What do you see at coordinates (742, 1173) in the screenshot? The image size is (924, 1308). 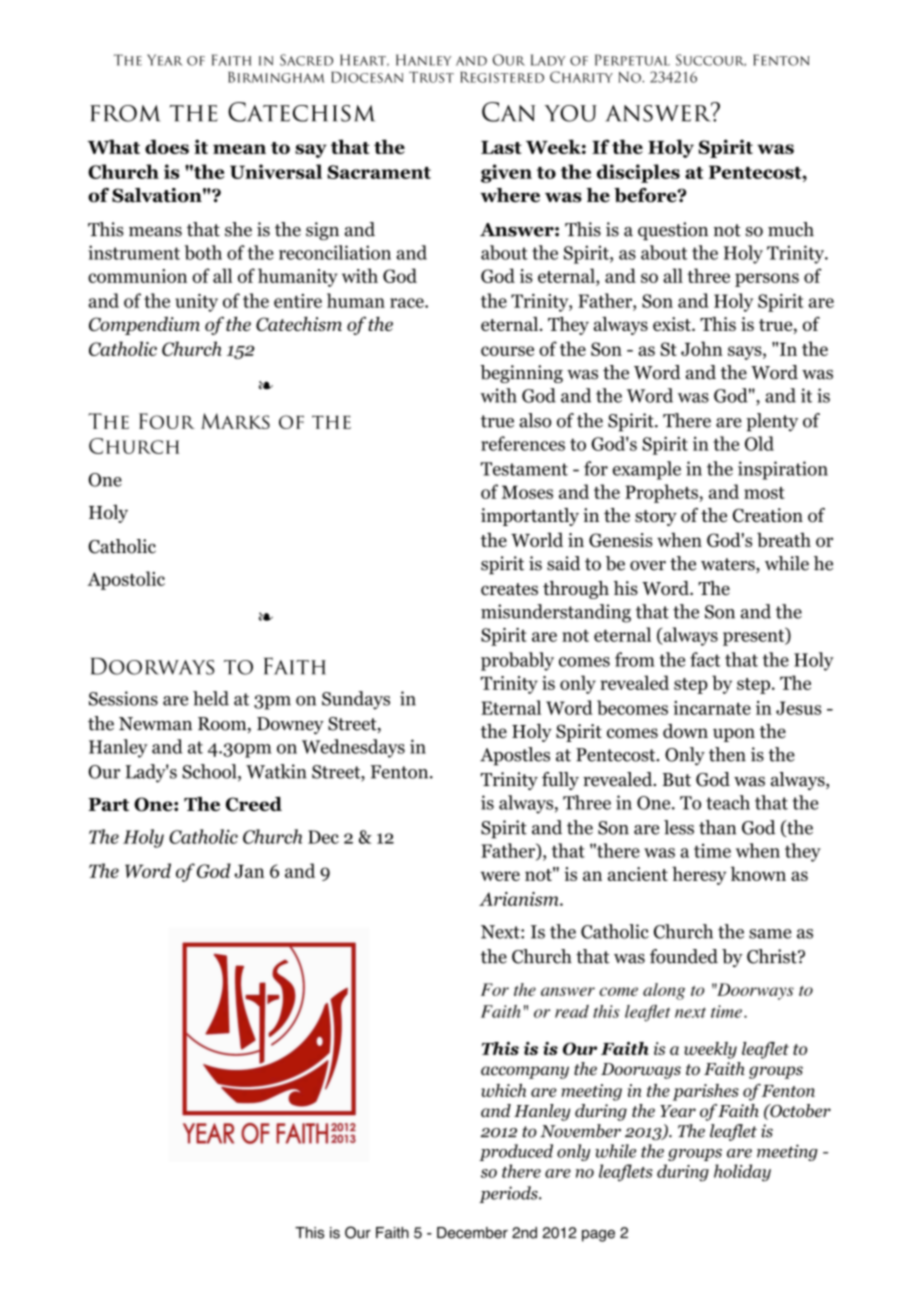 I see `holiday` at bounding box center [742, 1173].
